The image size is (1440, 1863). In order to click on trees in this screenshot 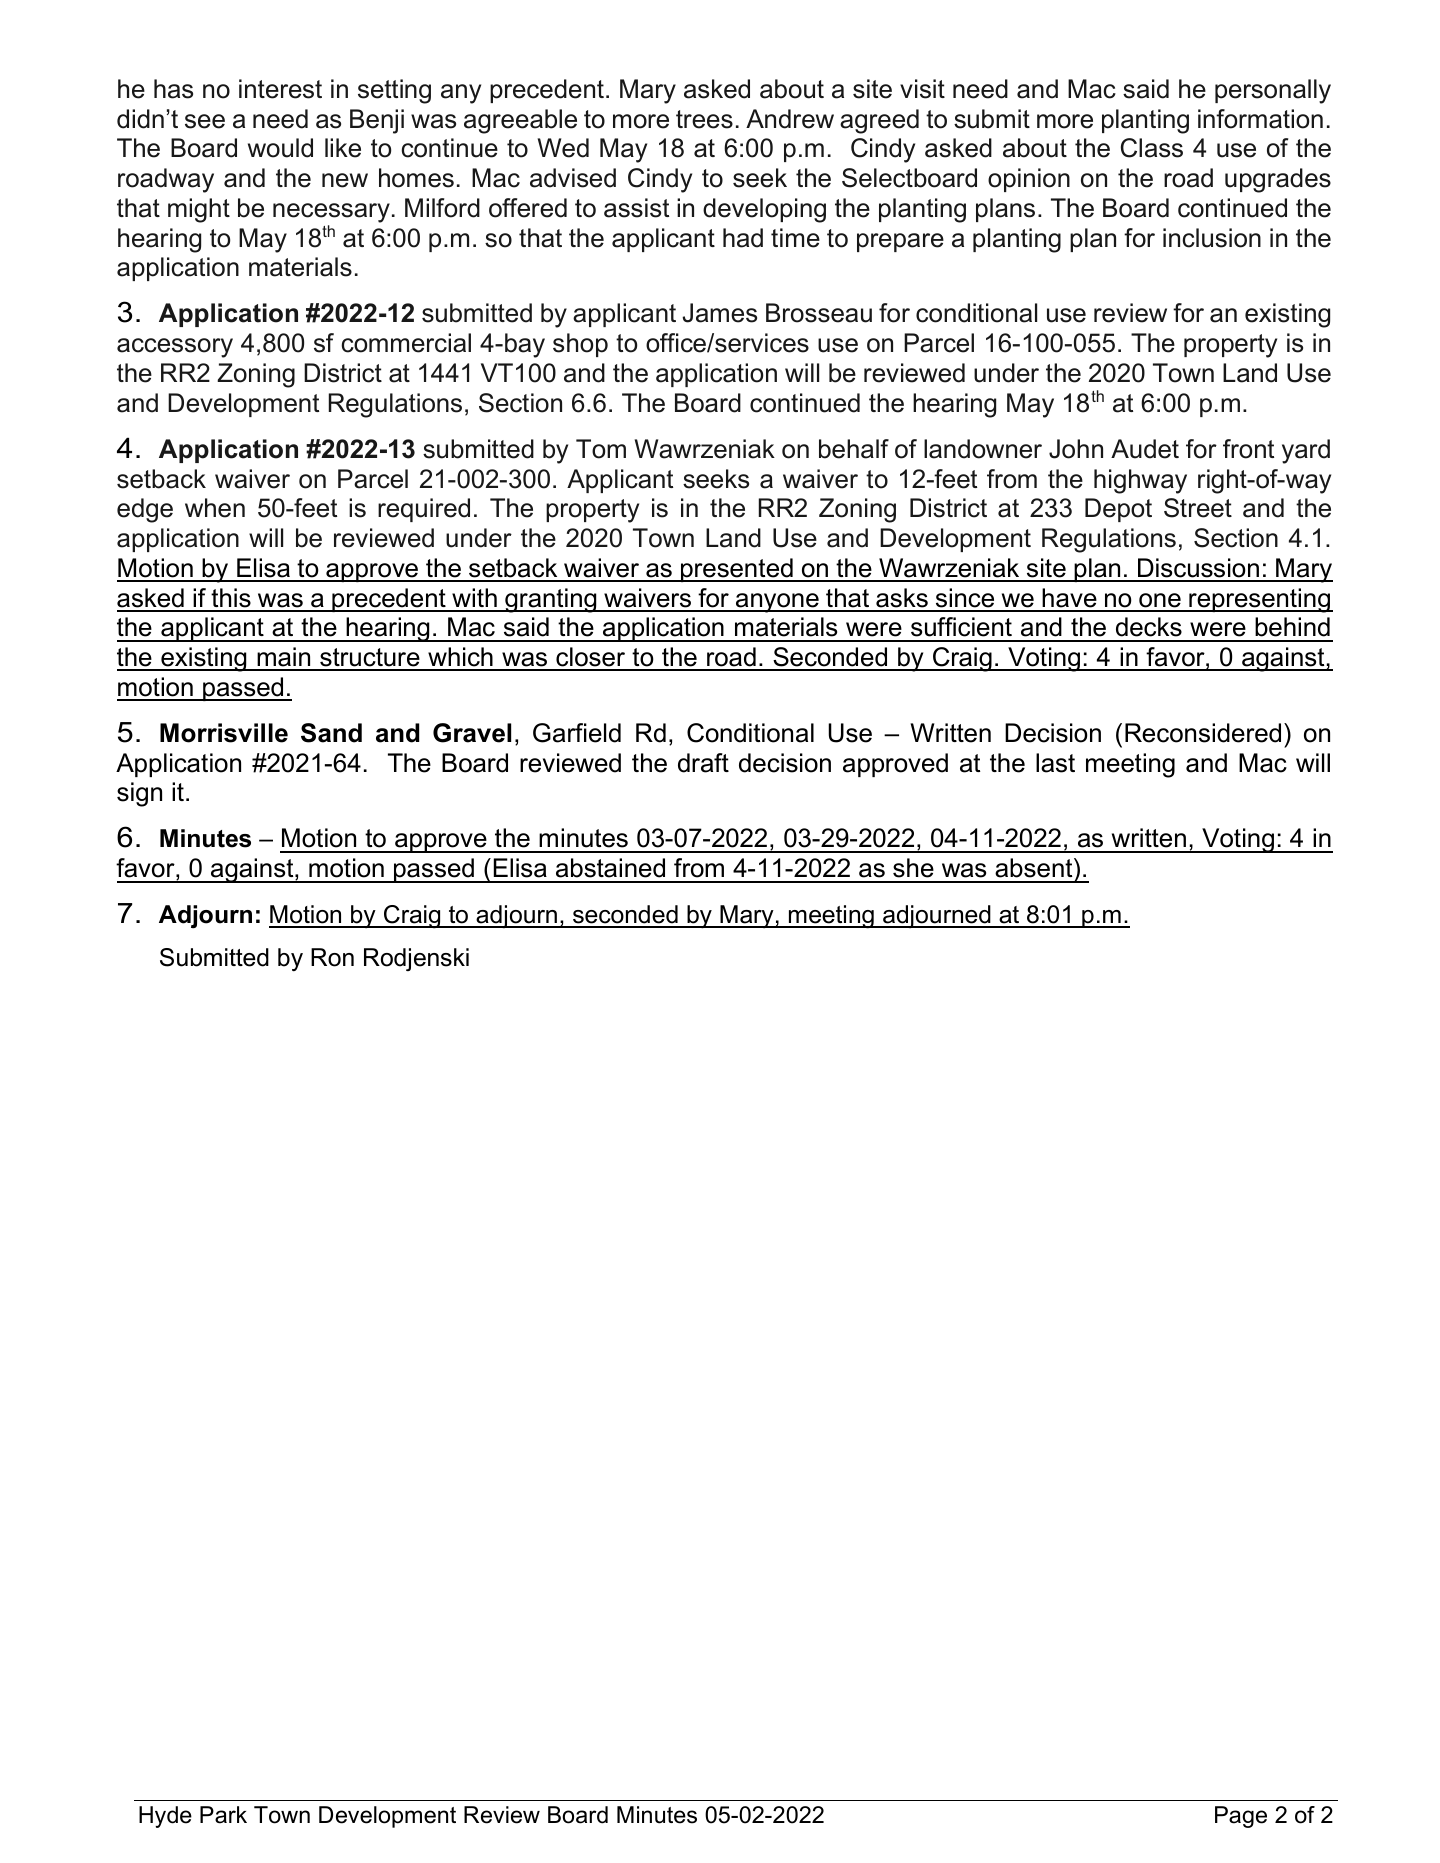, I will do `click(704, 119)`.
